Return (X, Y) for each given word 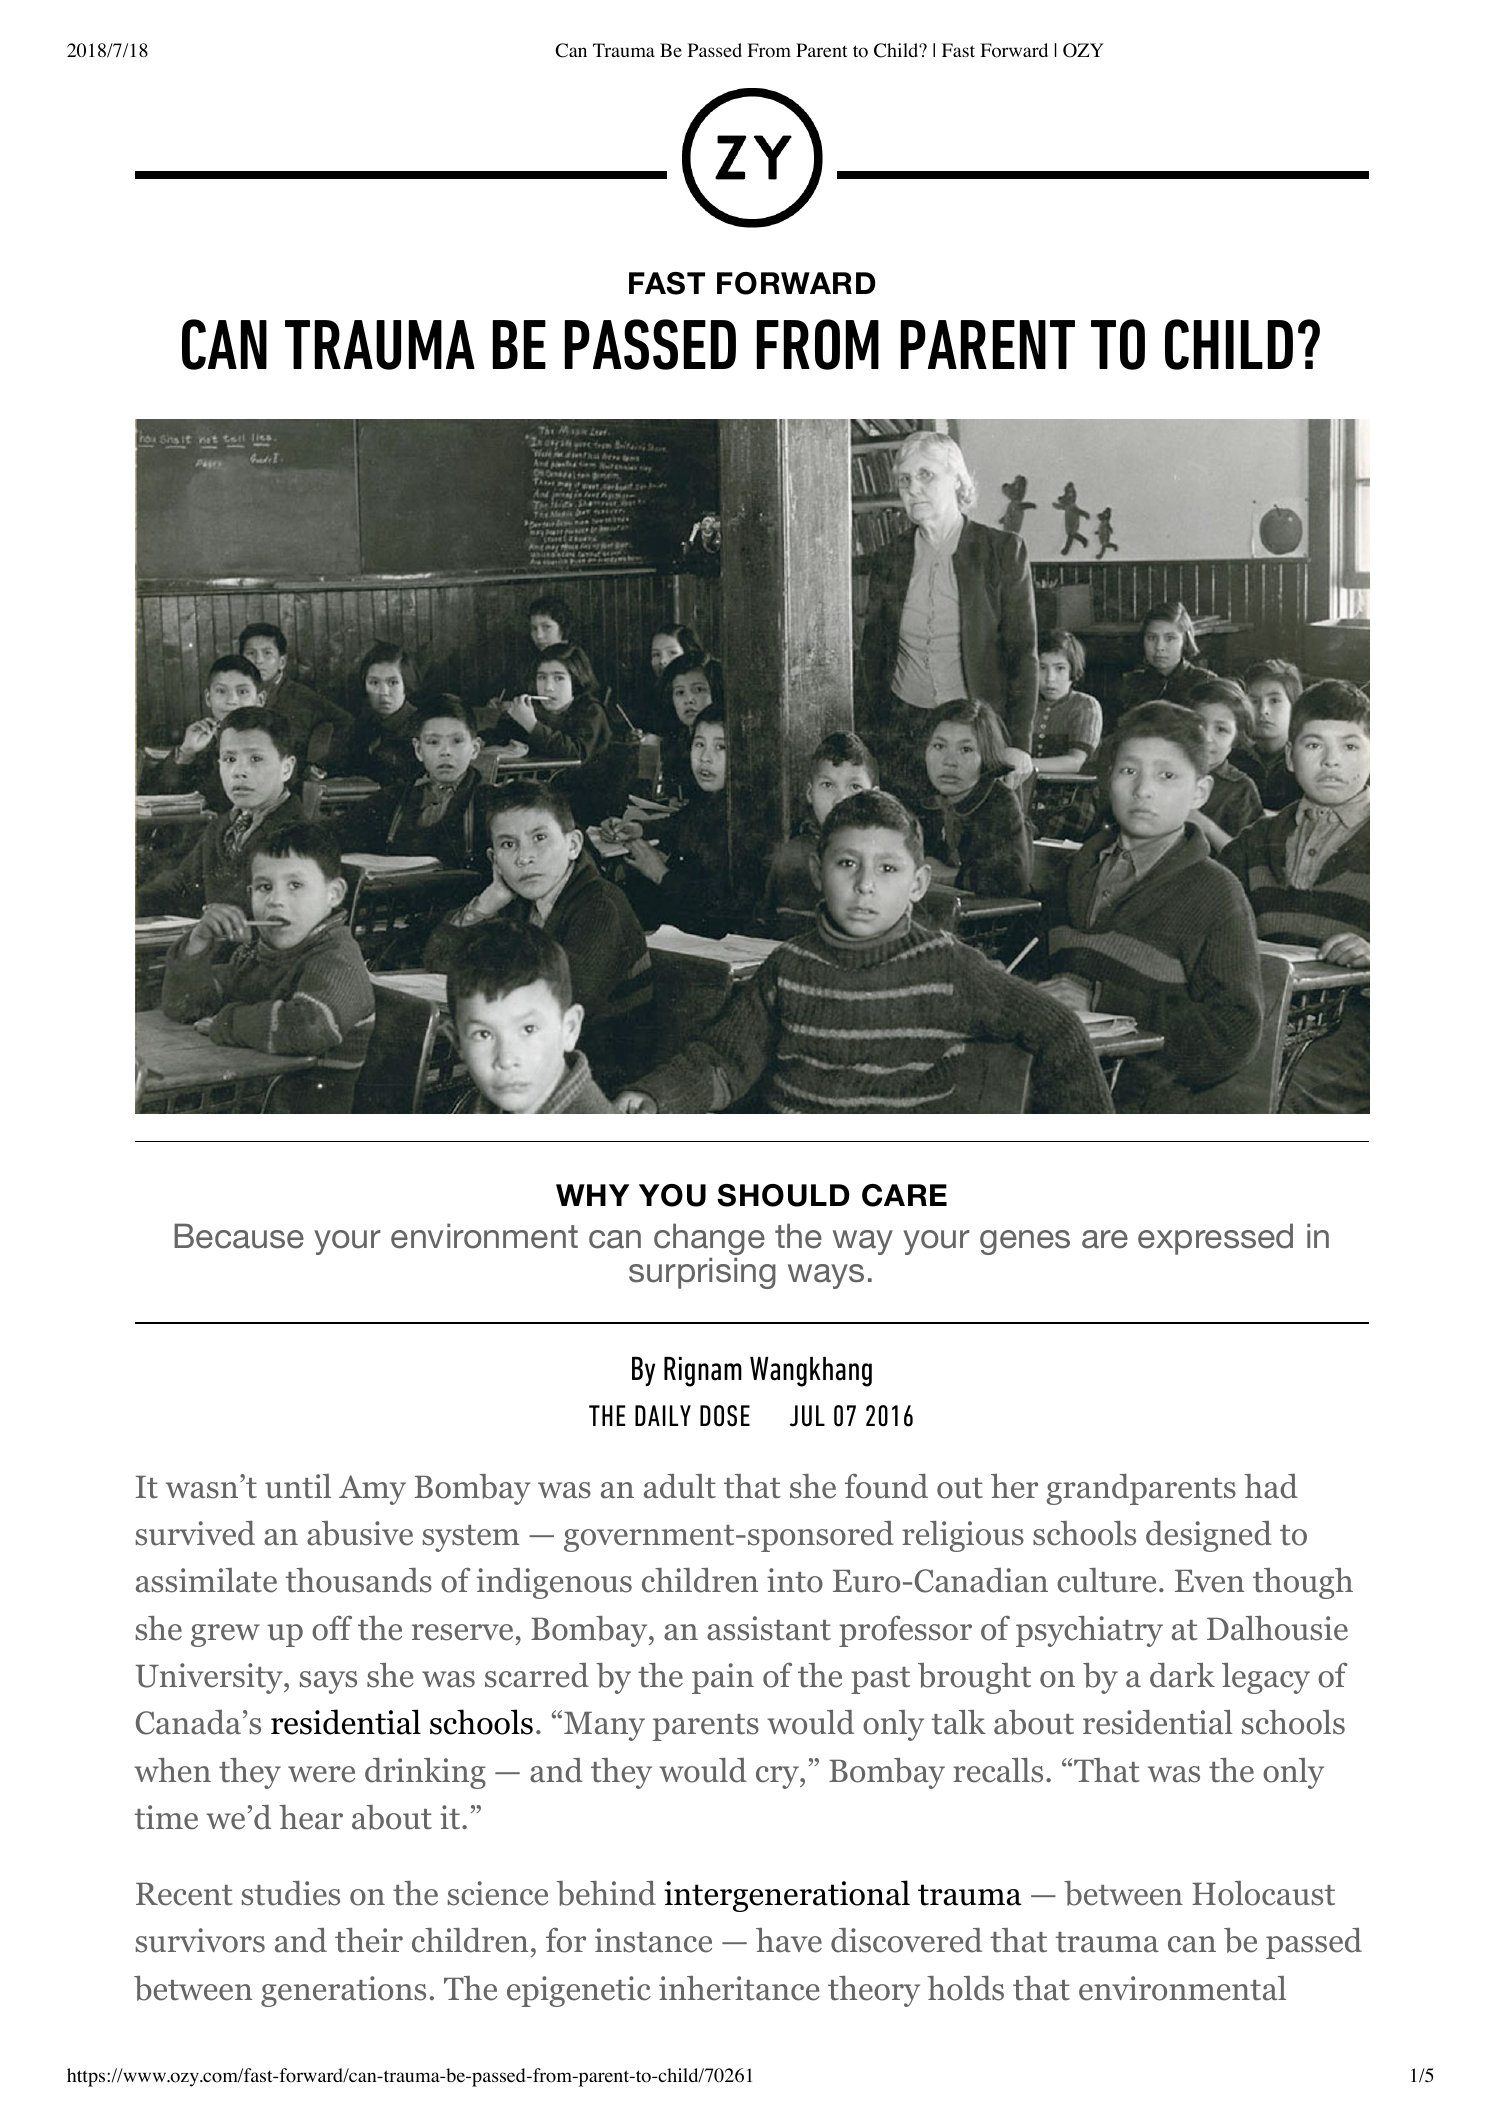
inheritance (739, 1988)
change (709, 1240)
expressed (1215, 1239)
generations (343, 1991)
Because (239, 1236)
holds (965, 1988)
